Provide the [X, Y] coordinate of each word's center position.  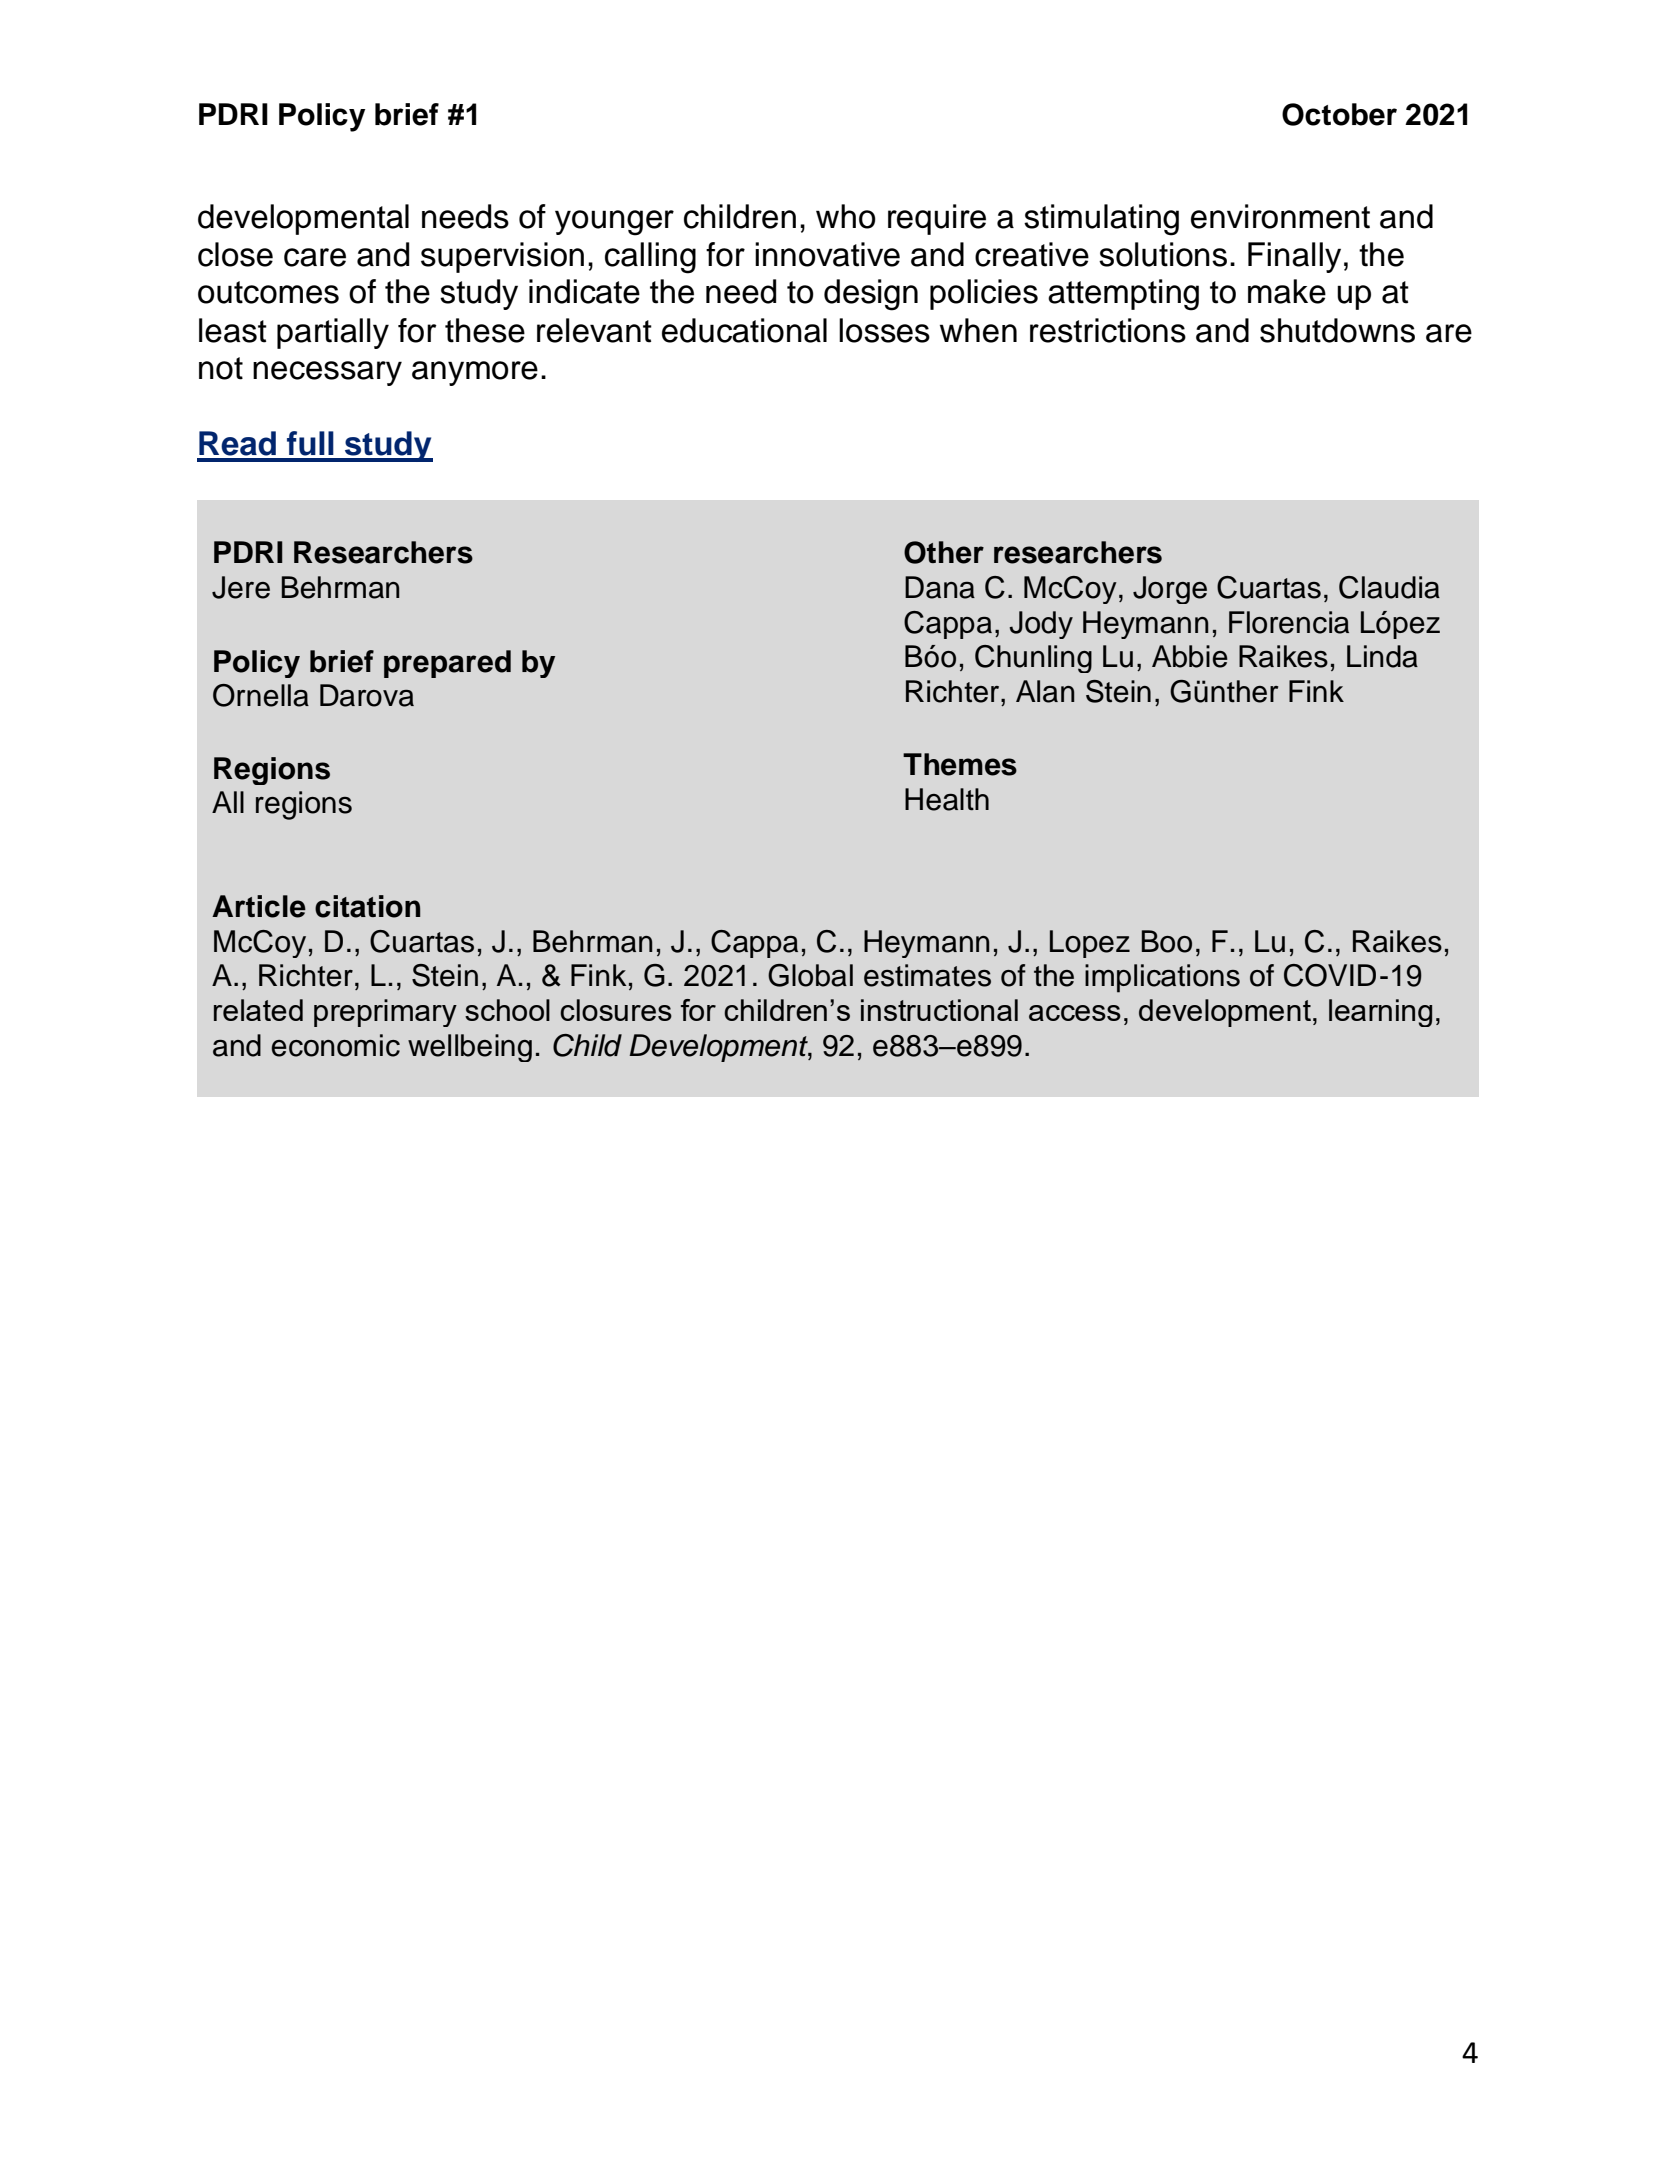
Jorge [1170, 590]
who [846, 216]
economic [335, 1045]
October [1339, 114]
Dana [940, 587]
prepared [447, 664]
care [315, 257]
